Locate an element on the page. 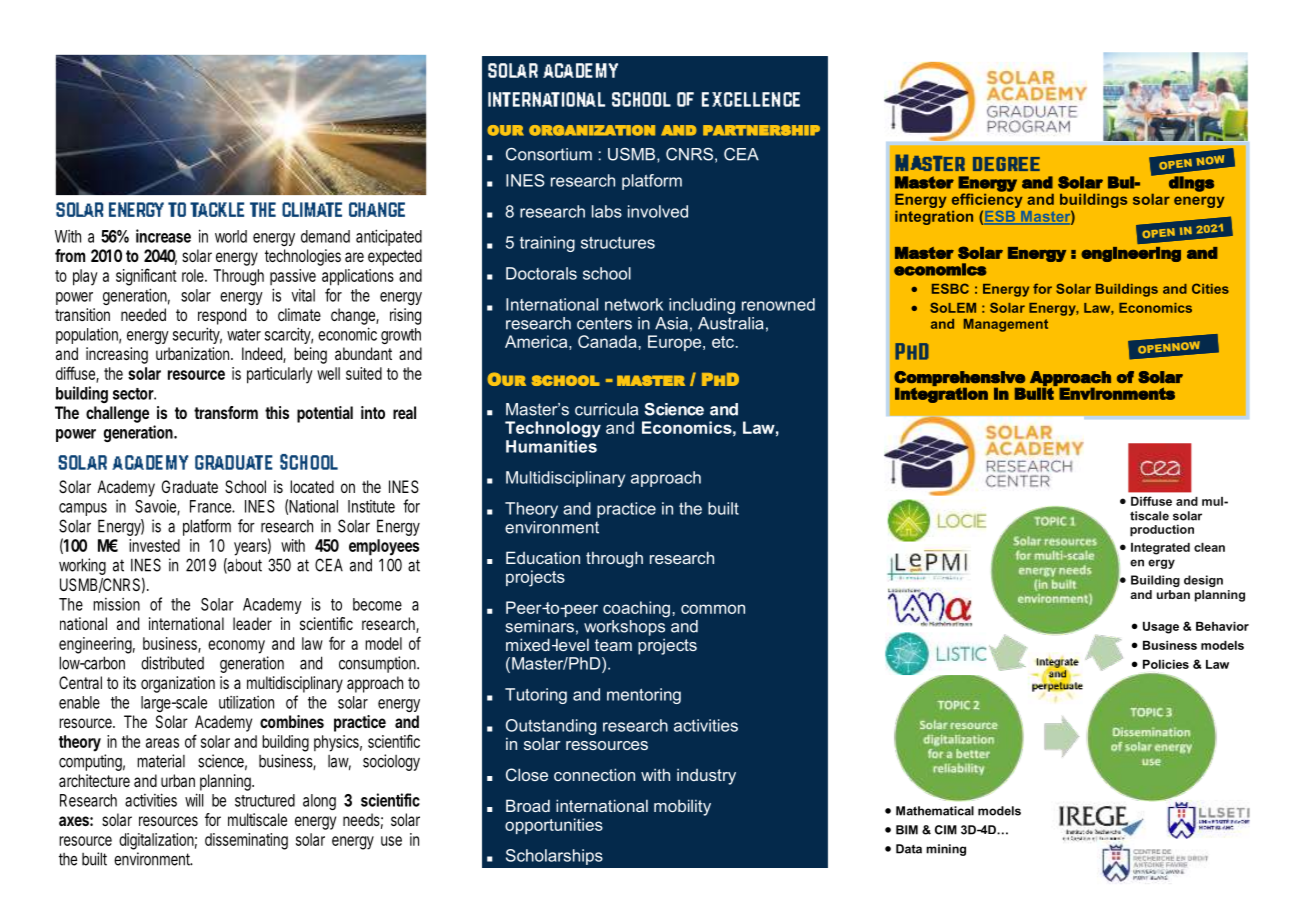 The height and width of the document is (924, 1308). Management is located at coordinates (1006, 325).
